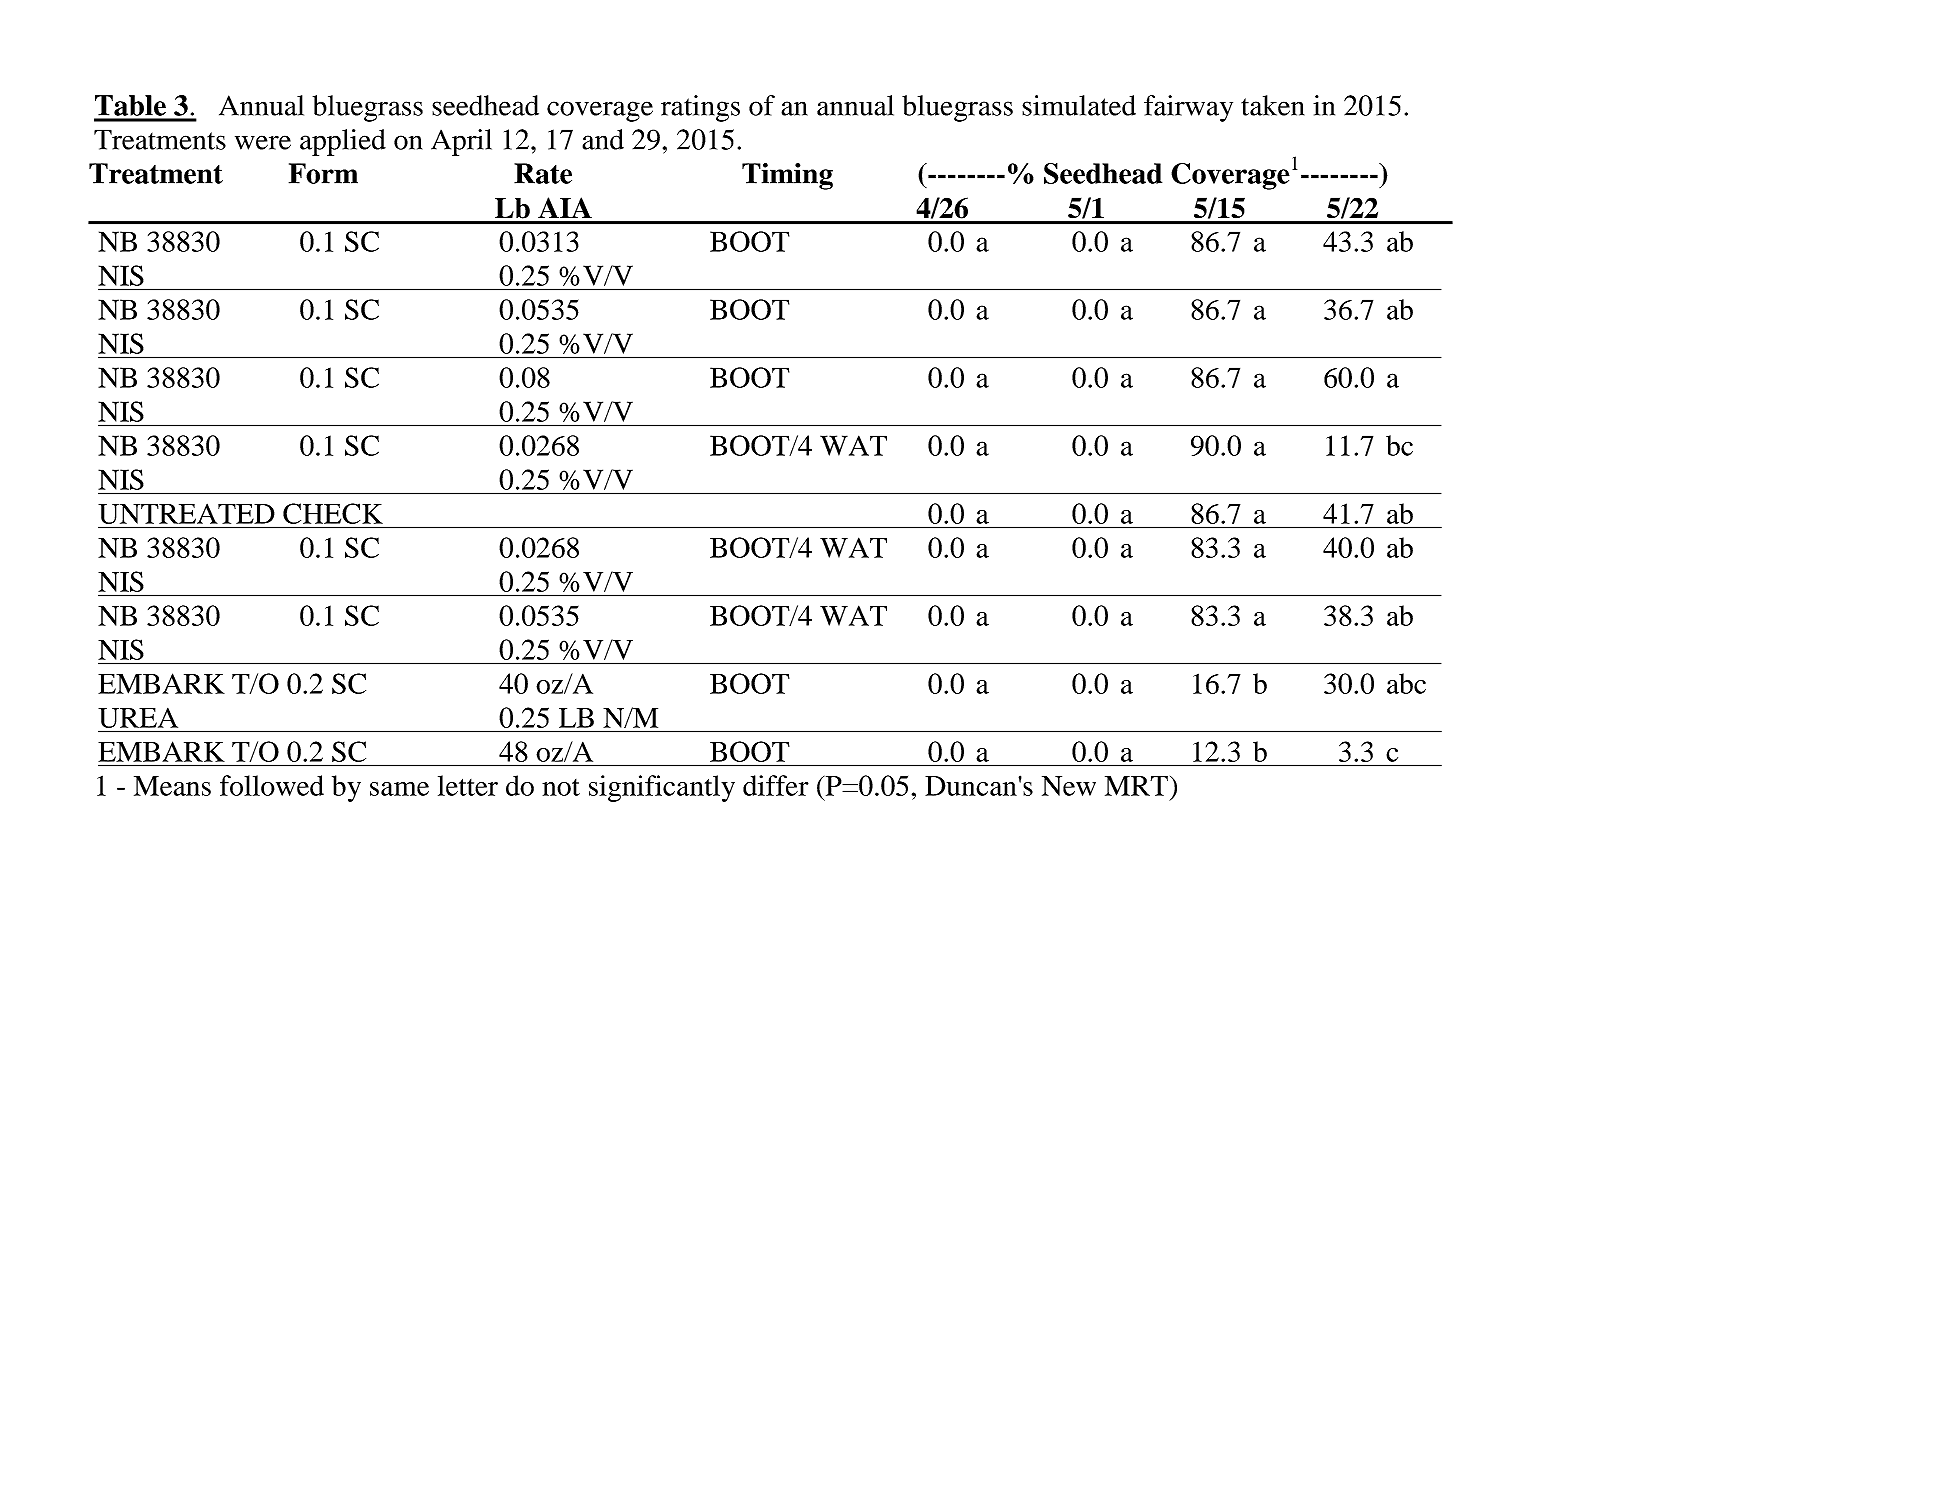 This page has height=1508, width=1951. Describe the element at coordinates (343, 142) in the page. I see `applied` at that location.
